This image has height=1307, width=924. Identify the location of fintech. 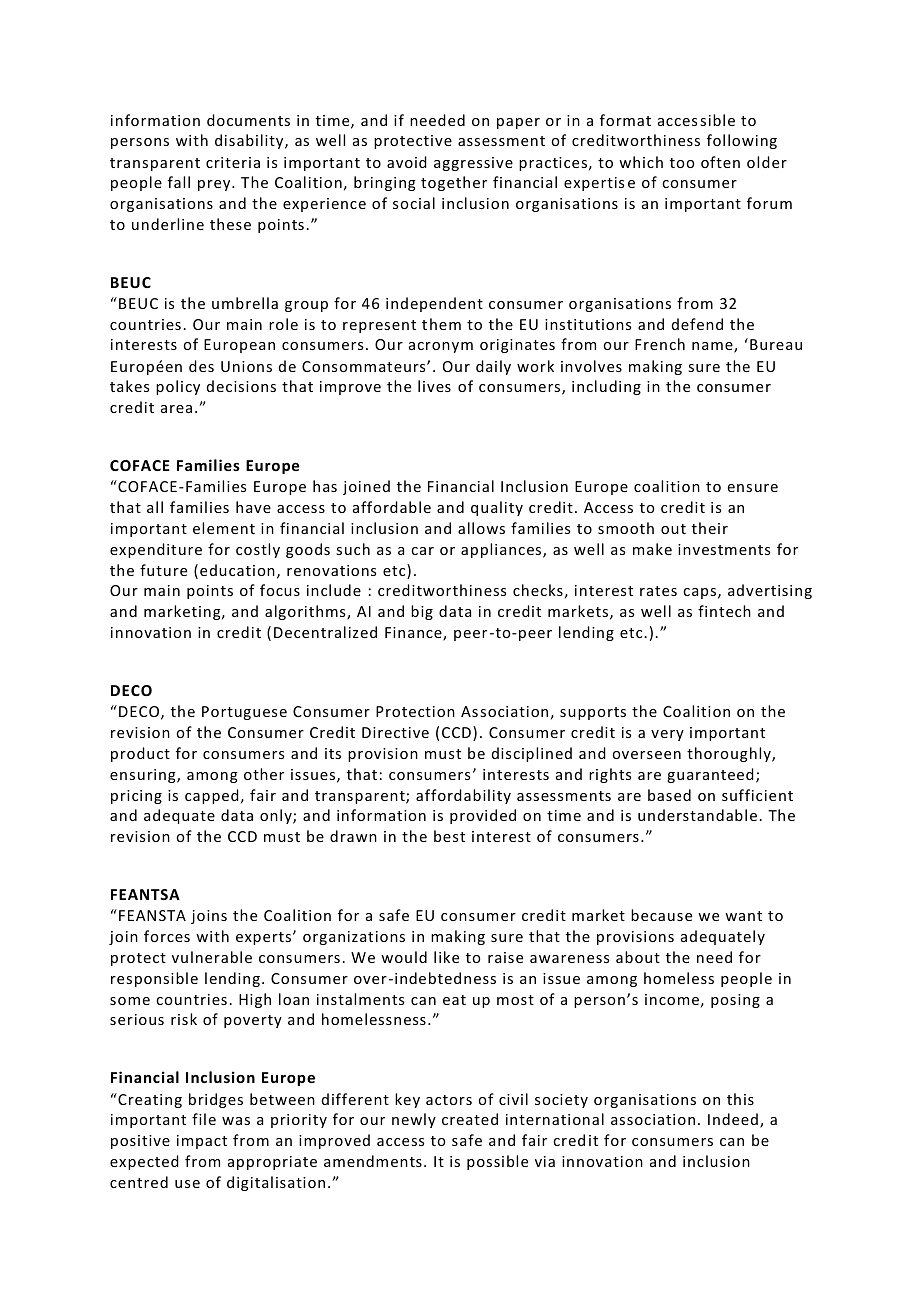
(724, 611).
